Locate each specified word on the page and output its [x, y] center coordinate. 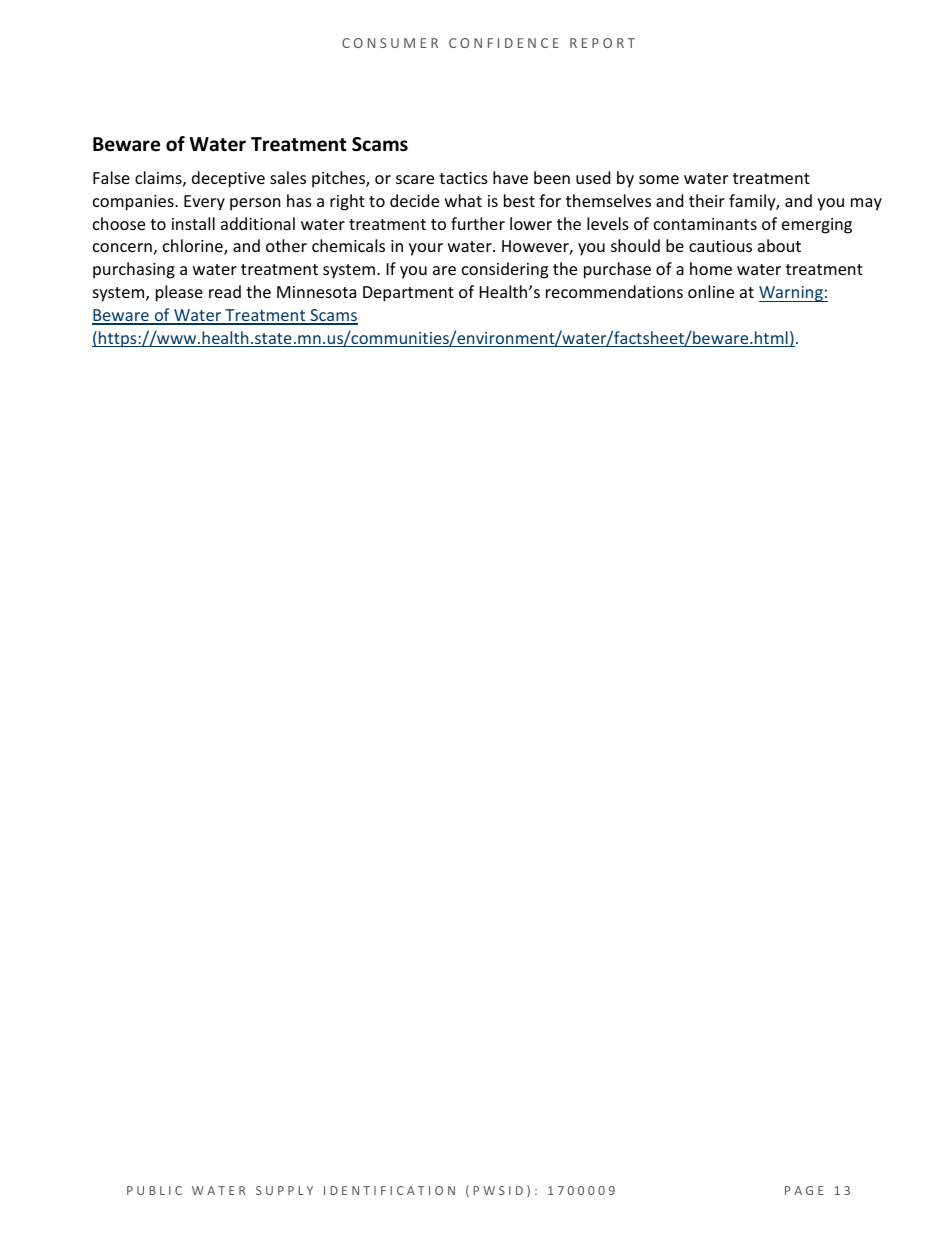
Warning [792, 294]
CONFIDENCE [504, 43]
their [707, 200]
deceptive [228, 179]
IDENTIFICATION [389, 1190]
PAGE [804, 1190]
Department [408, 294]
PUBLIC [154, 1190]
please [179, 293]
